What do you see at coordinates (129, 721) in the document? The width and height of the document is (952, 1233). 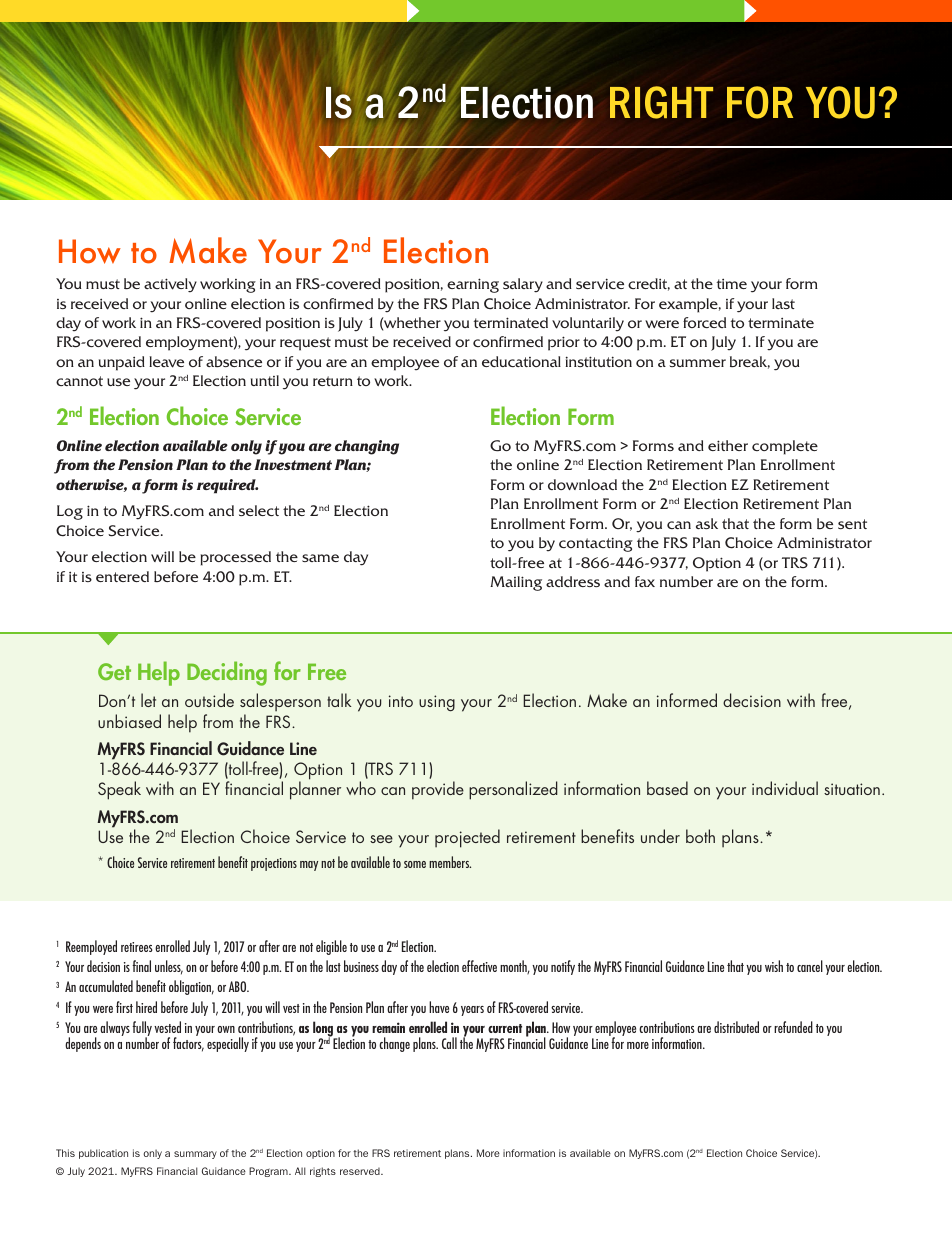 I see `unbiased` at bounding box center [129, 721].
